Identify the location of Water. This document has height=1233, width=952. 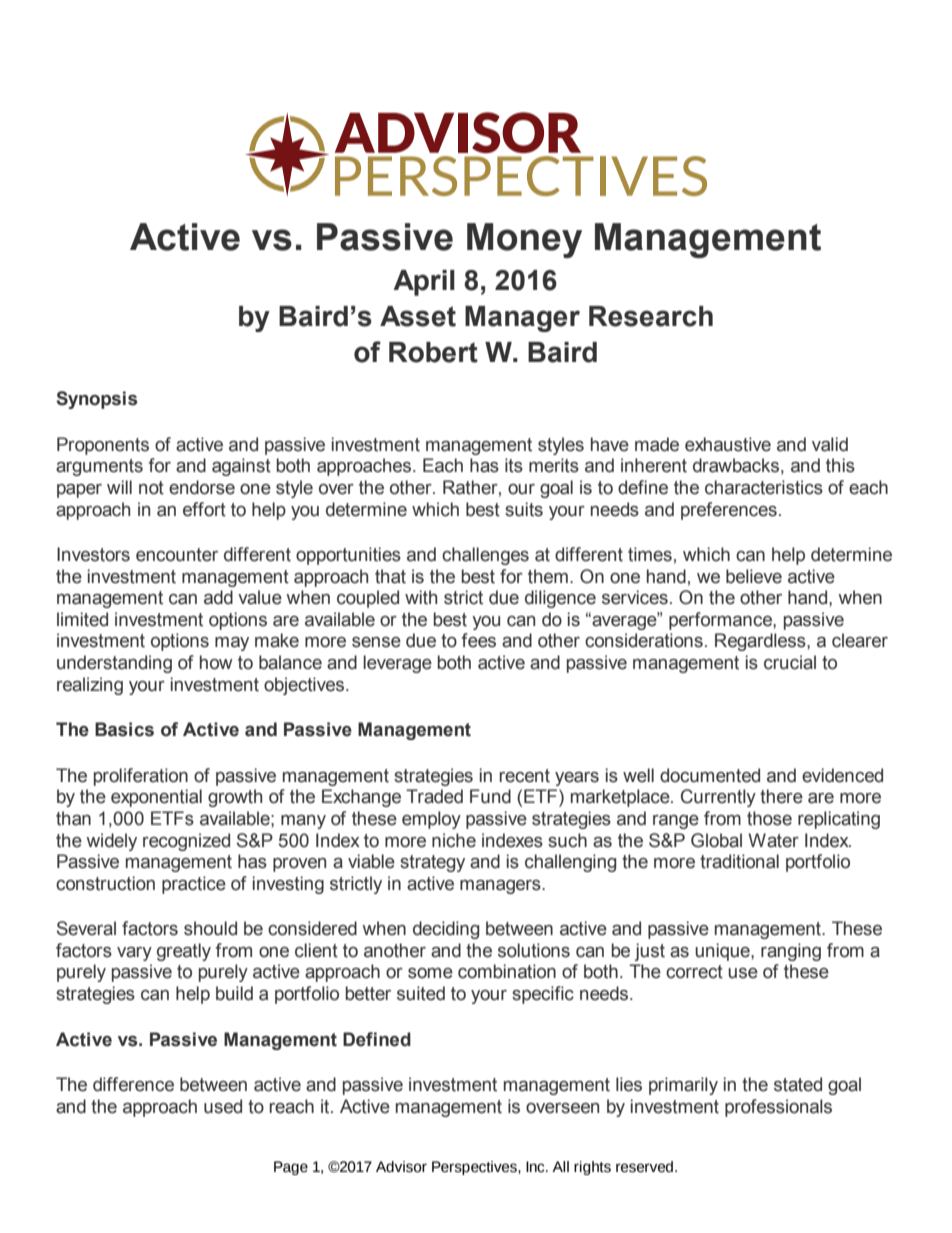
(773, 840).
